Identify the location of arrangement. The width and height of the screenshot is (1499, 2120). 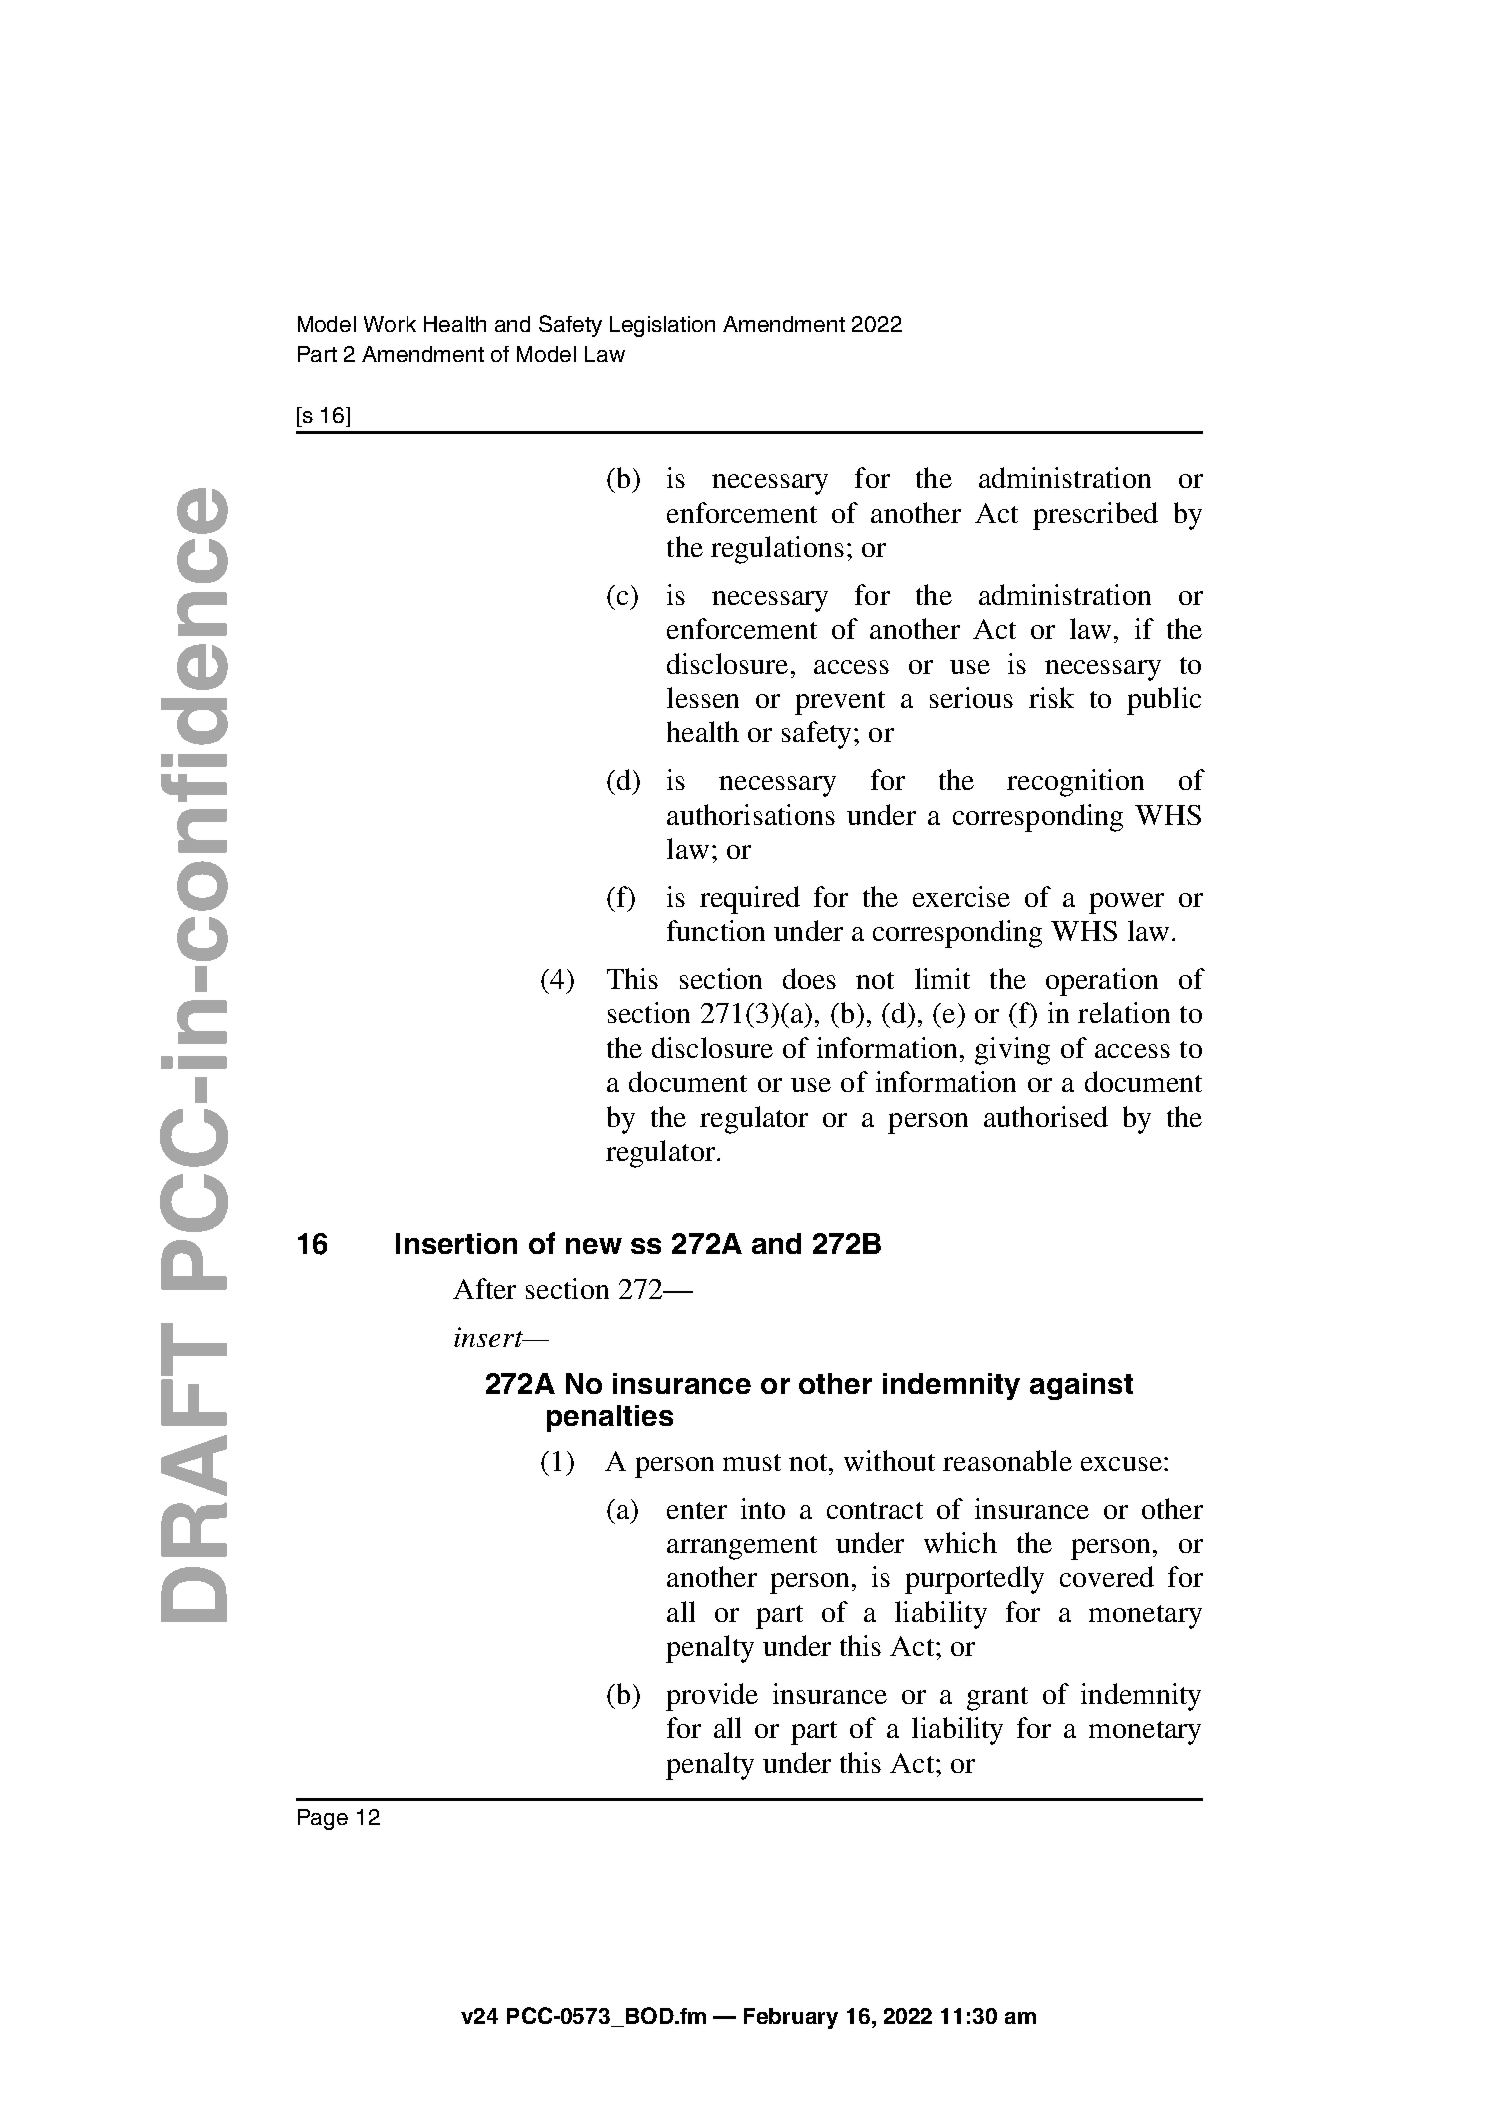
(742, 1548).
